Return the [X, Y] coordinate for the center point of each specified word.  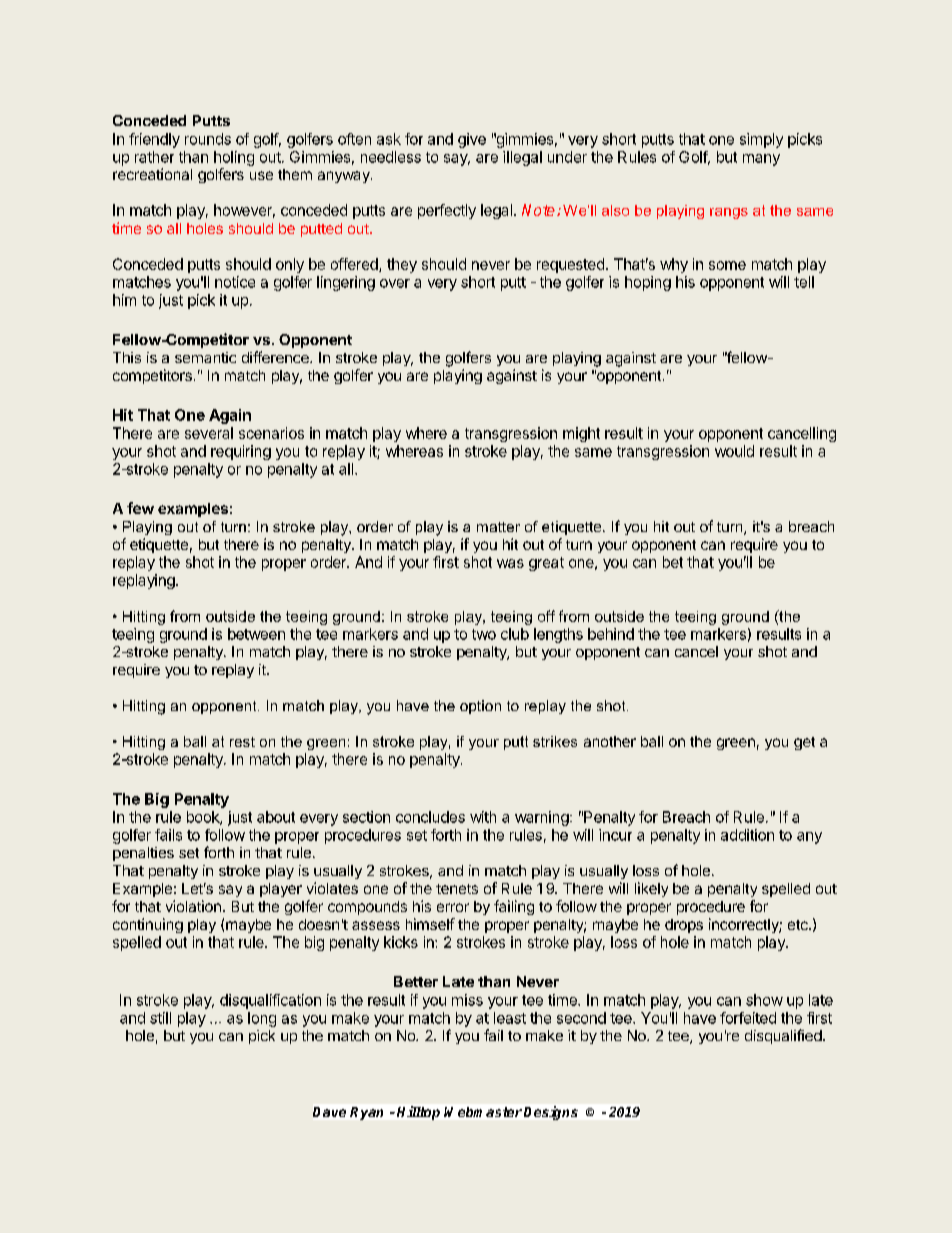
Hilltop [418, 1113]
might [581, 434]
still [160, 1018]
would [734, 451]
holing [234, 158]
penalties [143, 854]
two [484, 634]
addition [747, 835]
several [209, 433]
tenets [457, 889]
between [256, 634]
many [761, 160]
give [472, 140]
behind [611, 634]
